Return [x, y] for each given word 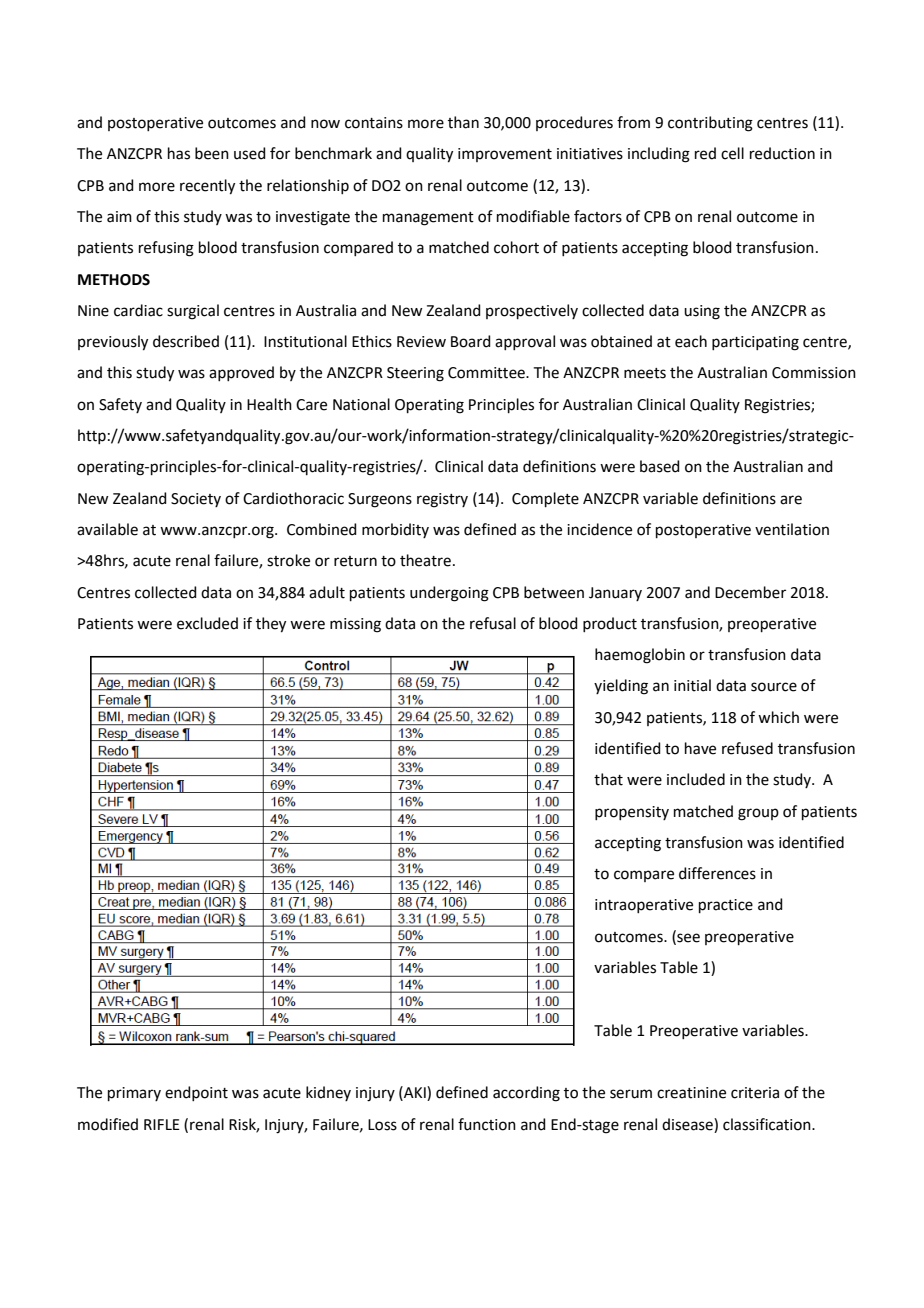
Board [471, 341]
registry [442, 500]
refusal [493, 623]
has [179, 153]
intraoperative [644, 906]
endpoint [196, 1093]
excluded [207, 623]
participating [755, 343]
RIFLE [162, 1124]
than [463, 122]
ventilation [792, 529]
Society [196, 500]
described [186, 341]
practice [726, 906]
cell [732, 153]
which [778, 717]
